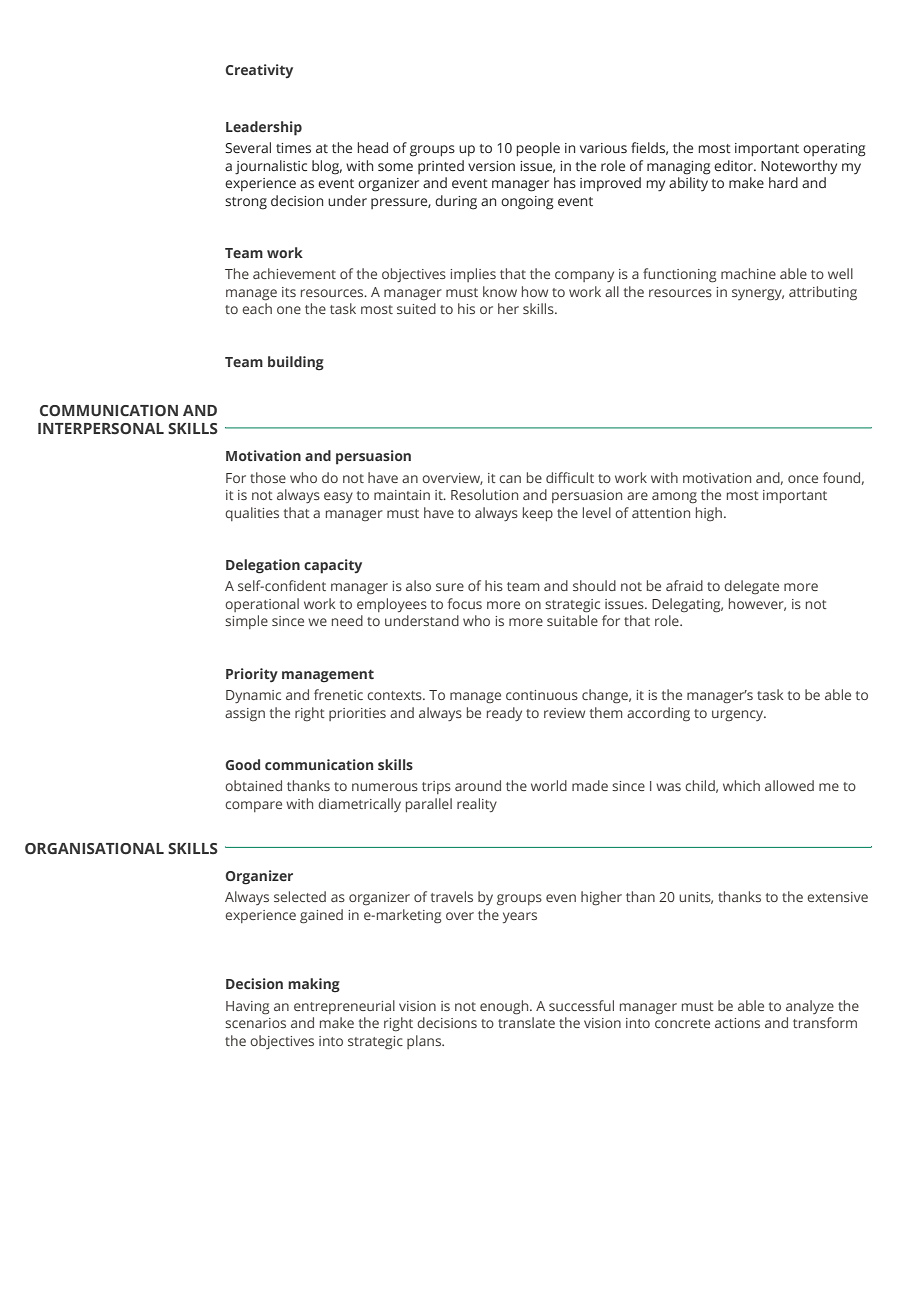 The image size is (924, 1307). What do you see at coordinates (505, 1007) in the screenshot?
I see `enough` at bounding box center [505, 1007].
